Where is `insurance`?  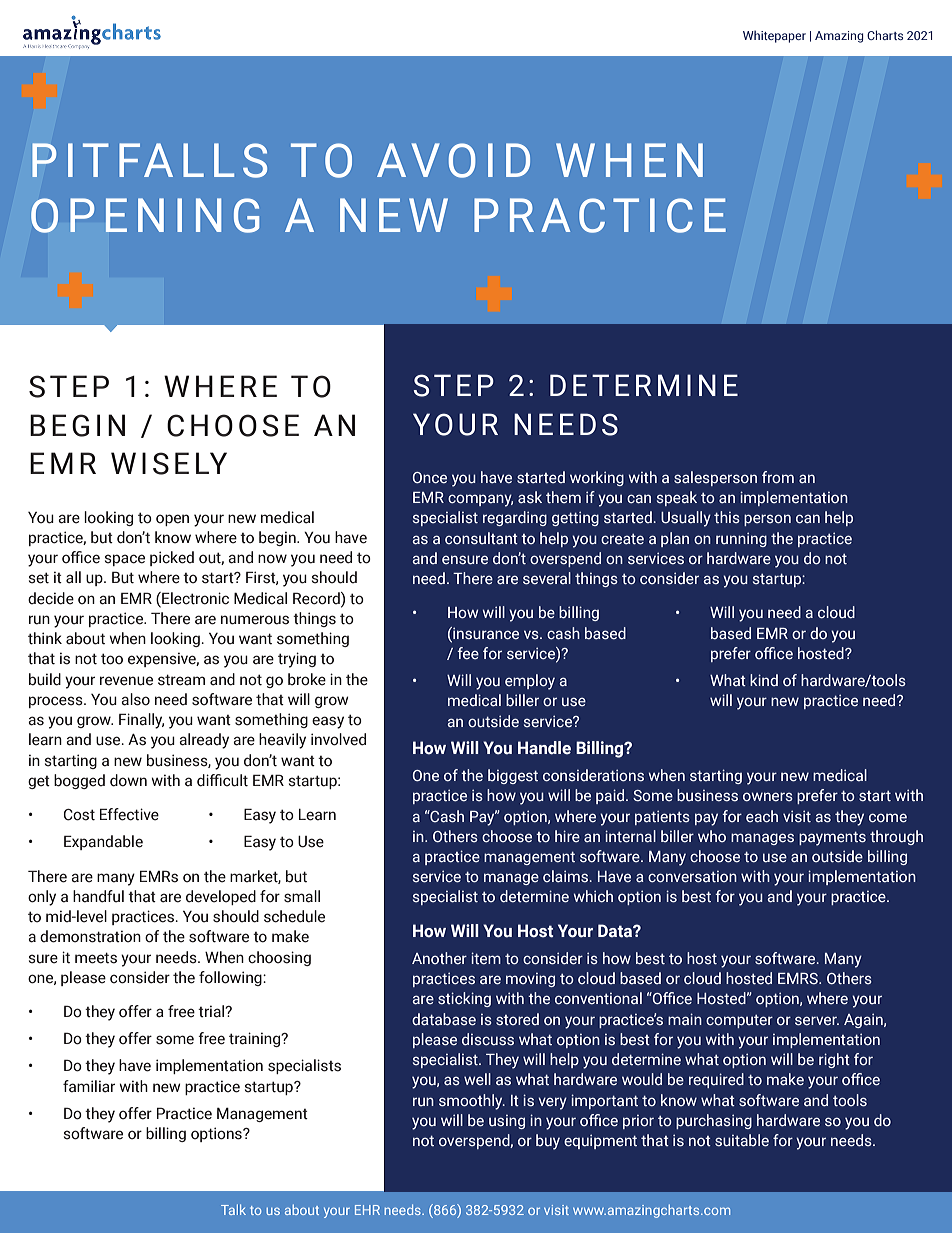 insurance is located at coordinates (485, 633).
